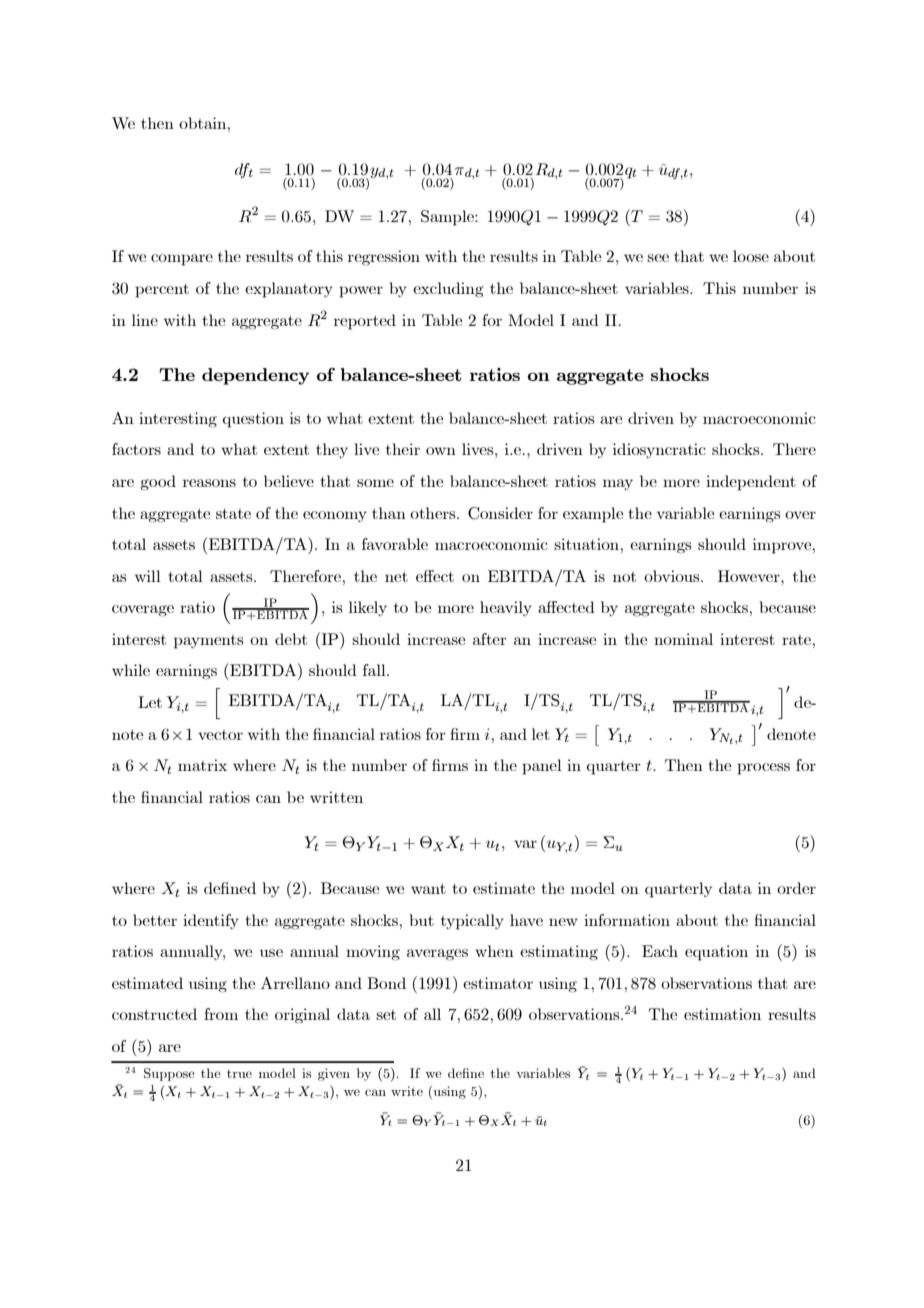  Describe the element at coordinates (239, 1074) in the document. I see `true` at that location.
